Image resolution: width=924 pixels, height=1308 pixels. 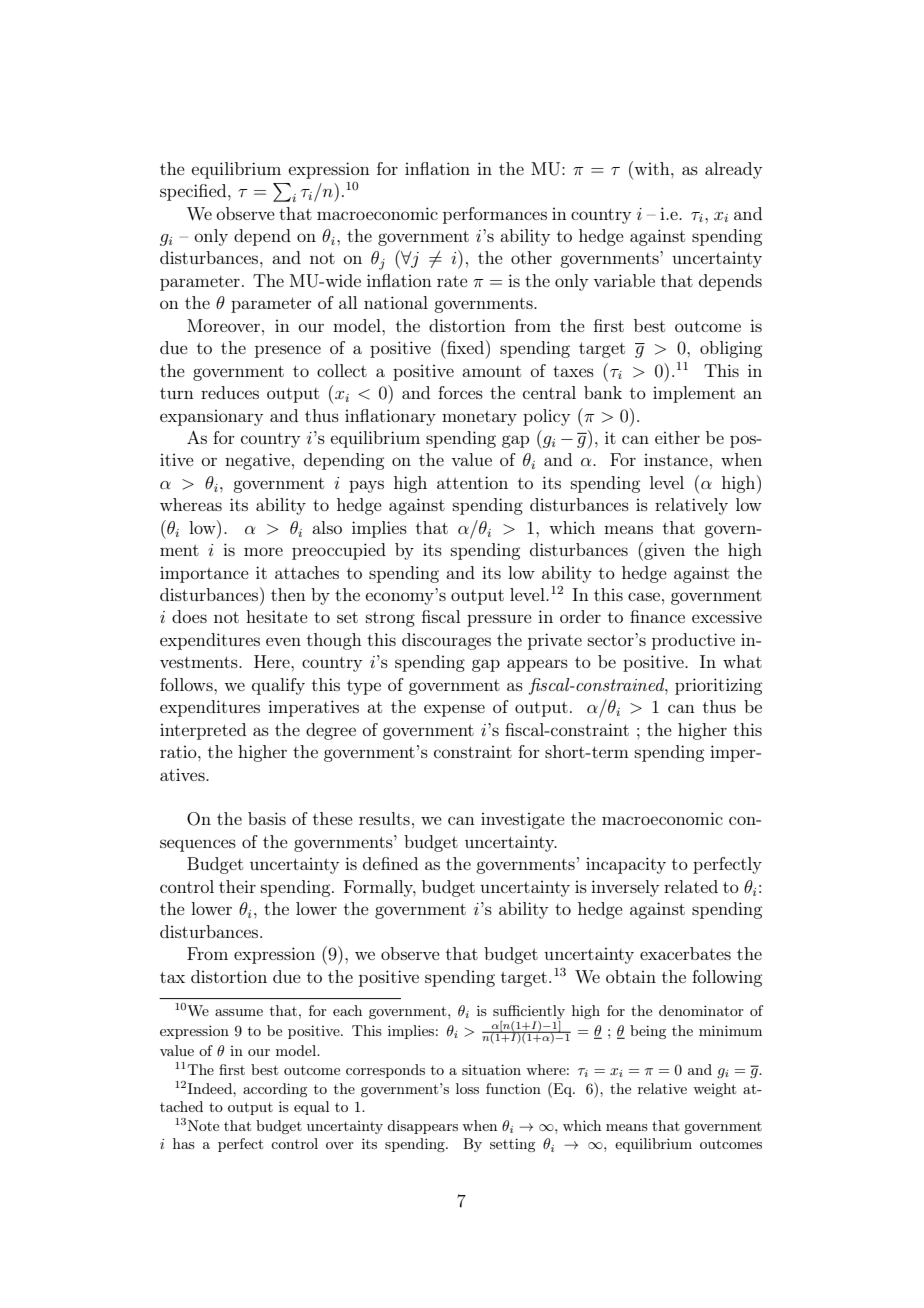 I want to click on performances, so click(x=495, y=215).
